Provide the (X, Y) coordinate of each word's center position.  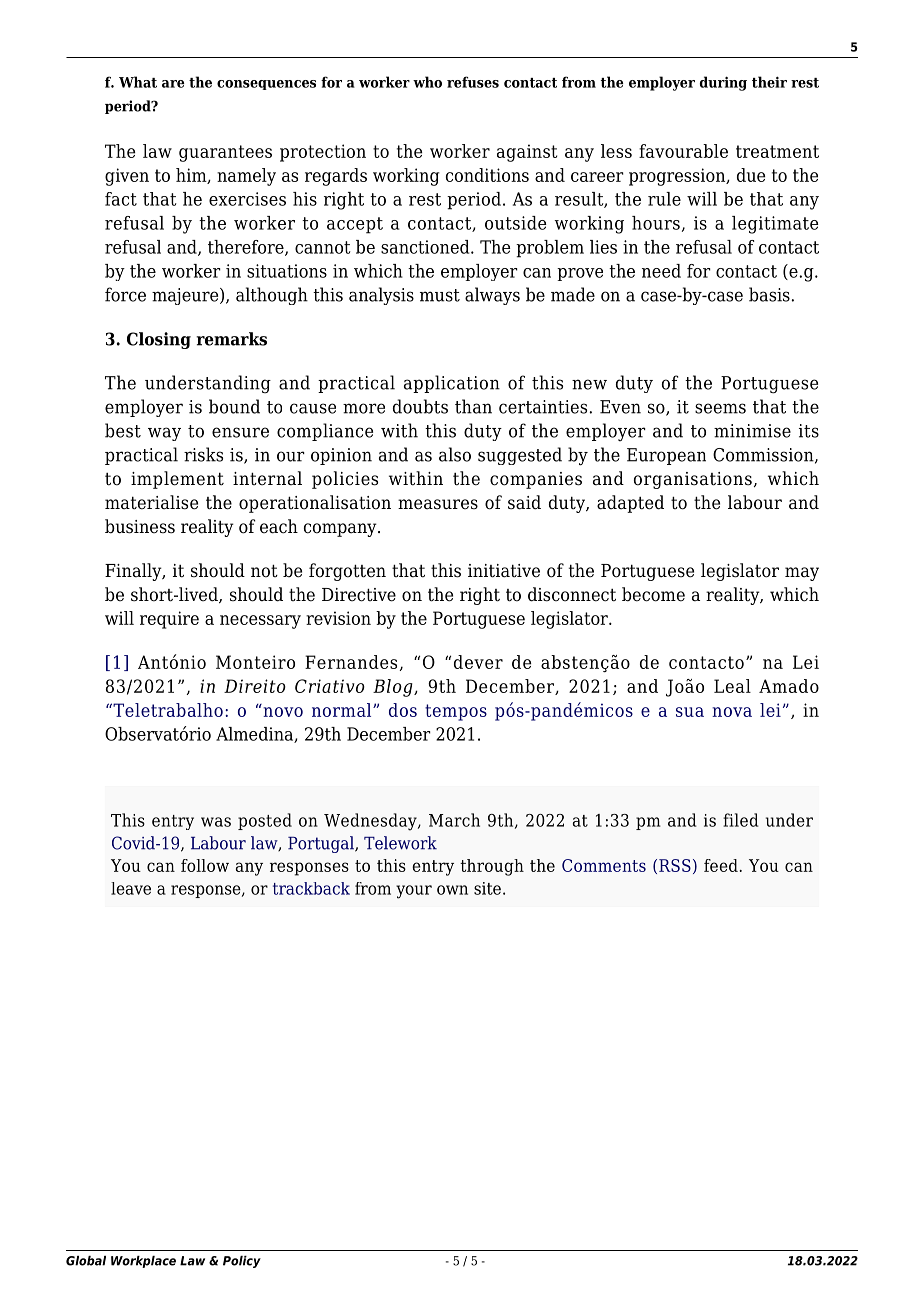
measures (438, 504)
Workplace (143, 1262)
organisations (693, 480)
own (452, 890)
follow (205, 865)
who (427, 82)
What (138, 82)
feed (721, 865)
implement (177, 480)
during (723, 83)
